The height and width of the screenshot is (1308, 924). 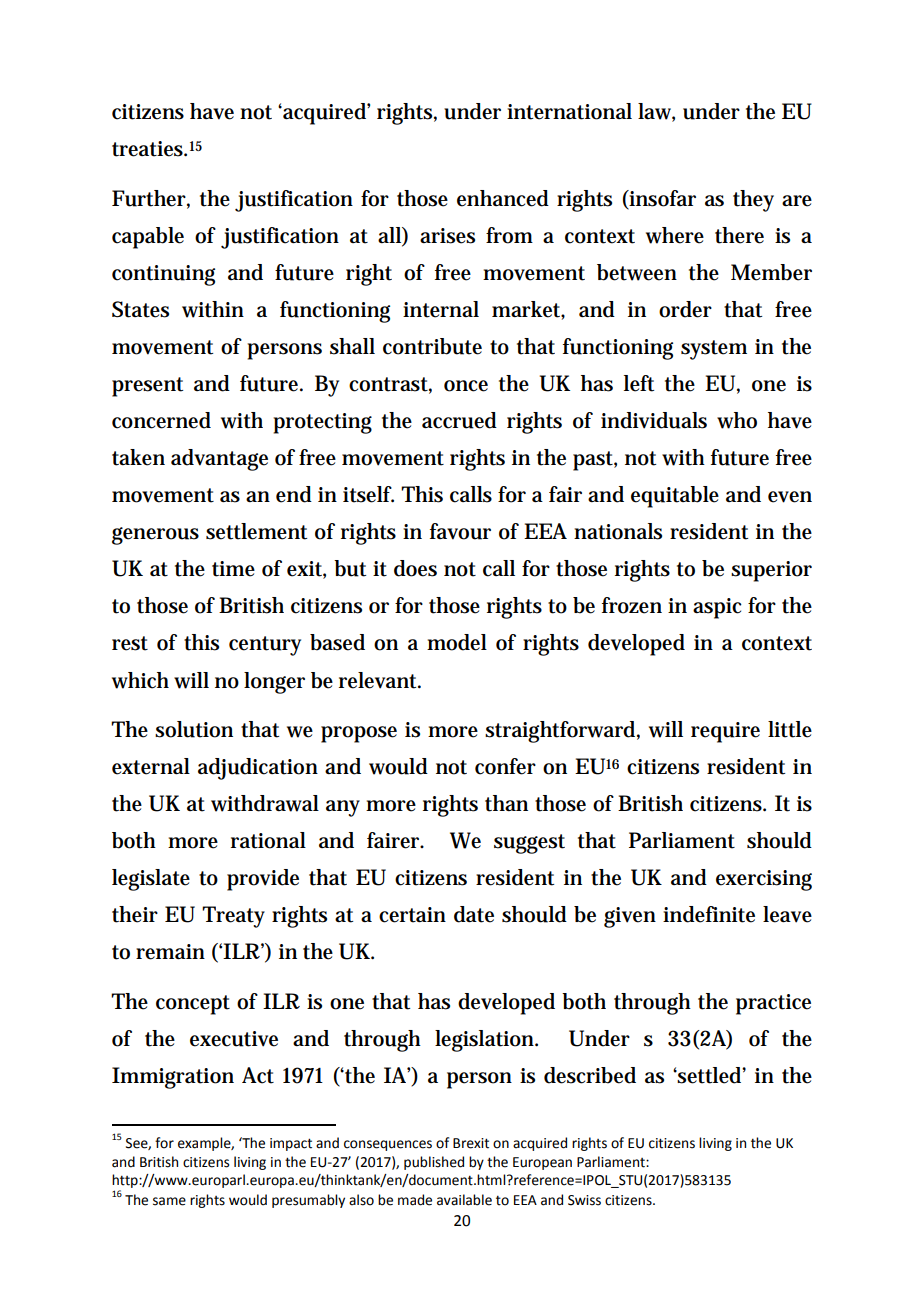 I want to click on same, so click(x=169, y=1201).
